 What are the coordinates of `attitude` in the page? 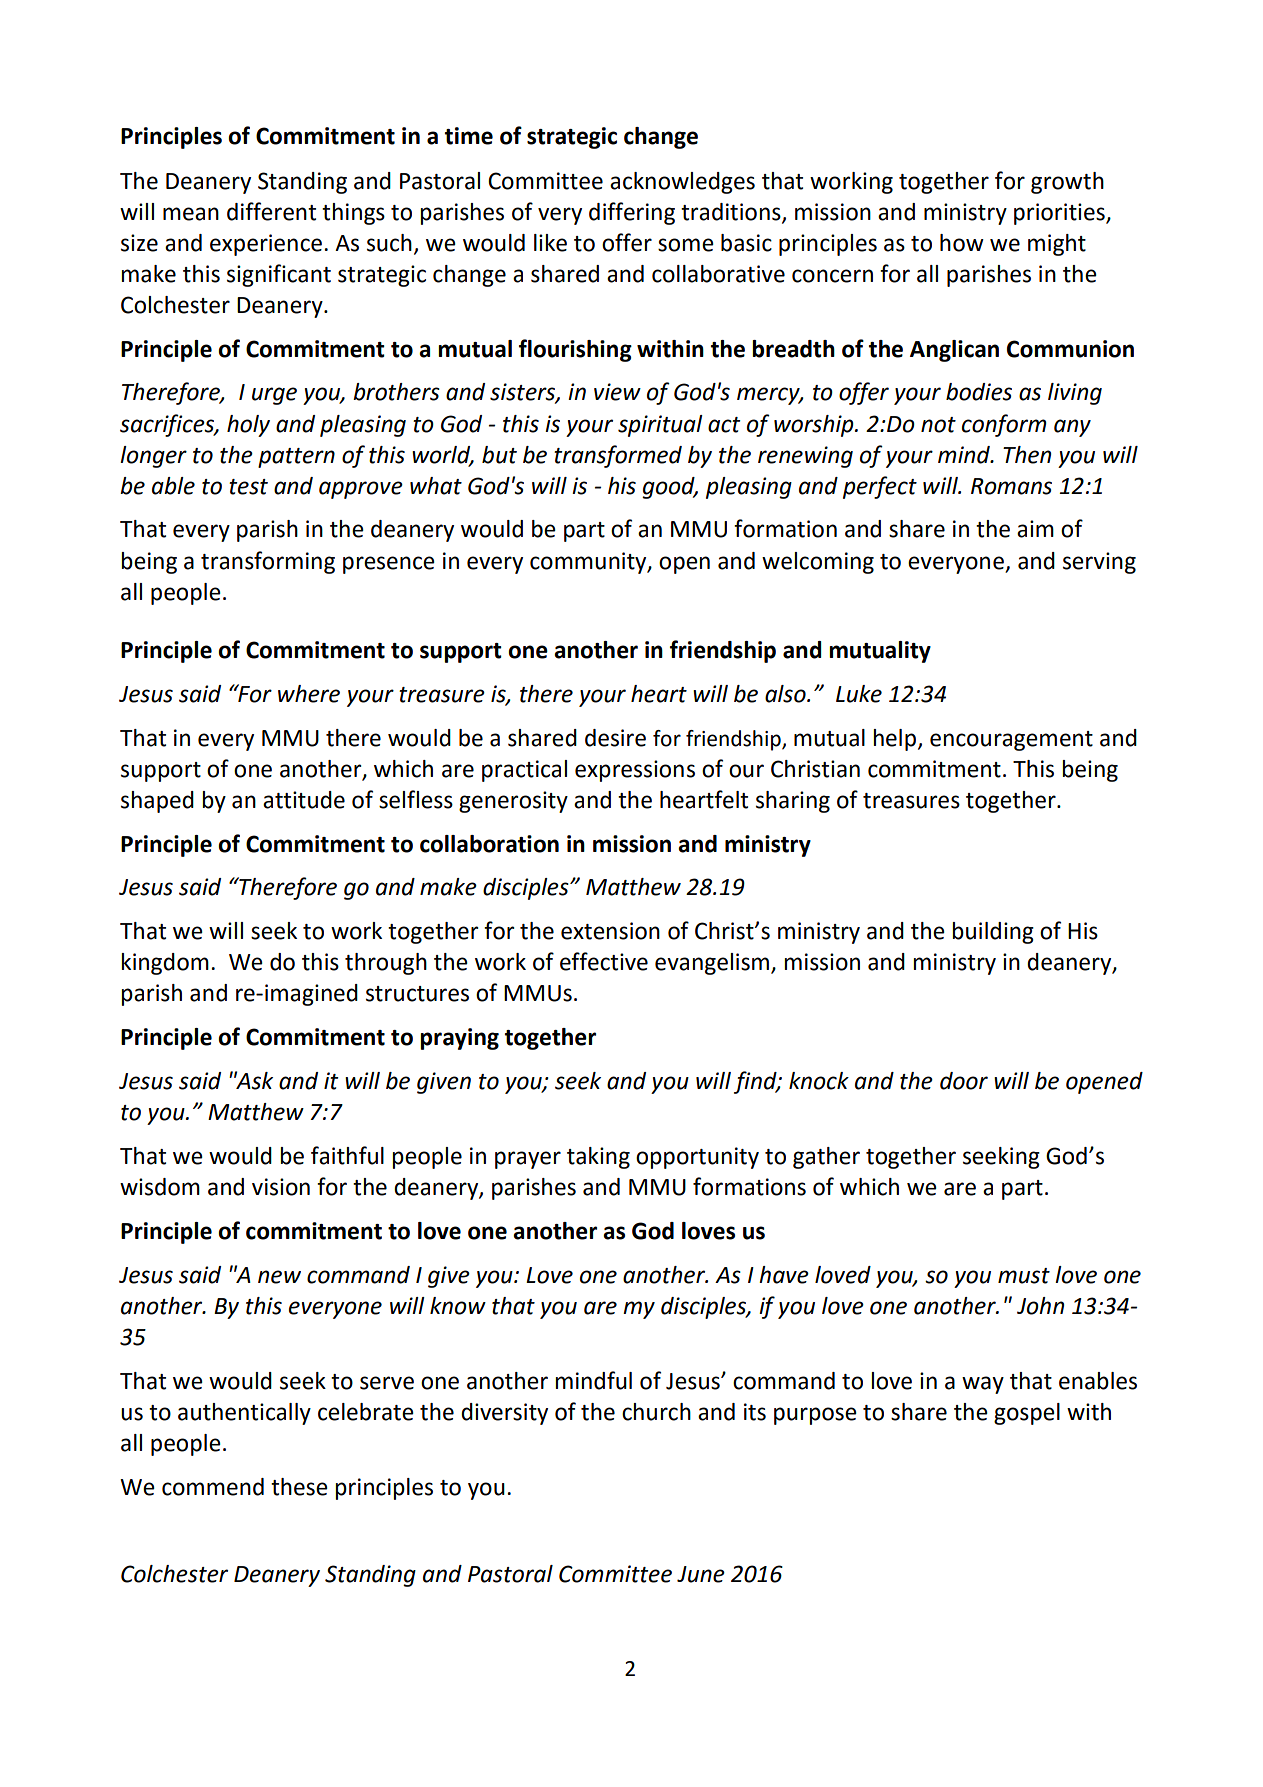 It's located at (304, 800).
